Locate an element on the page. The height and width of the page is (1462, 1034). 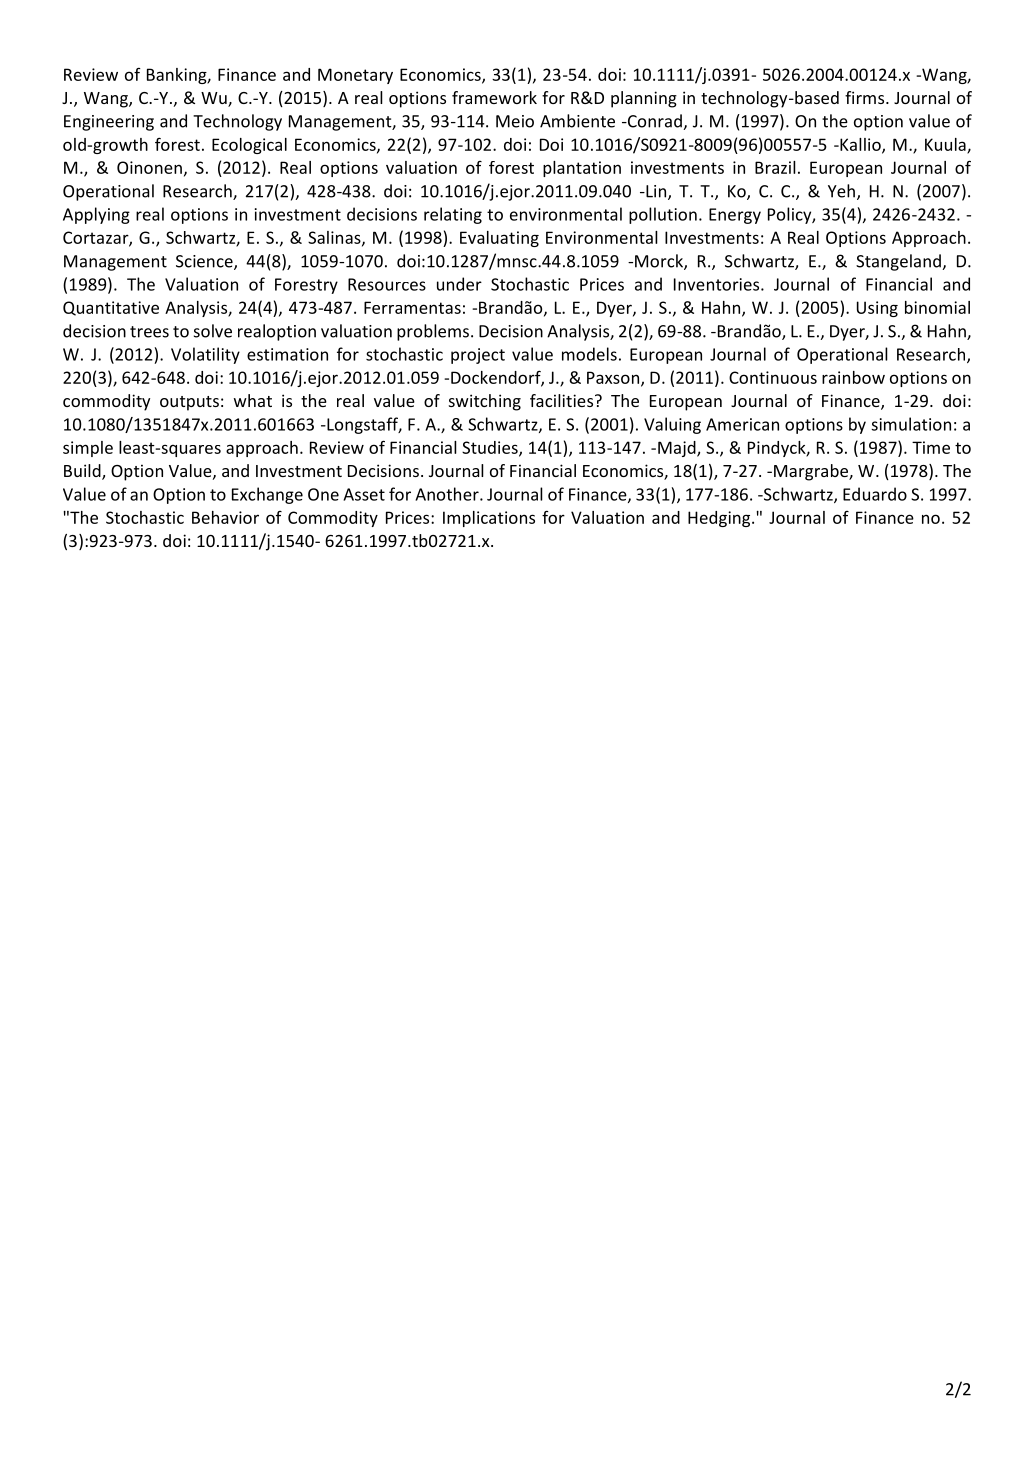
framework is located at coordinates (494, 97).
